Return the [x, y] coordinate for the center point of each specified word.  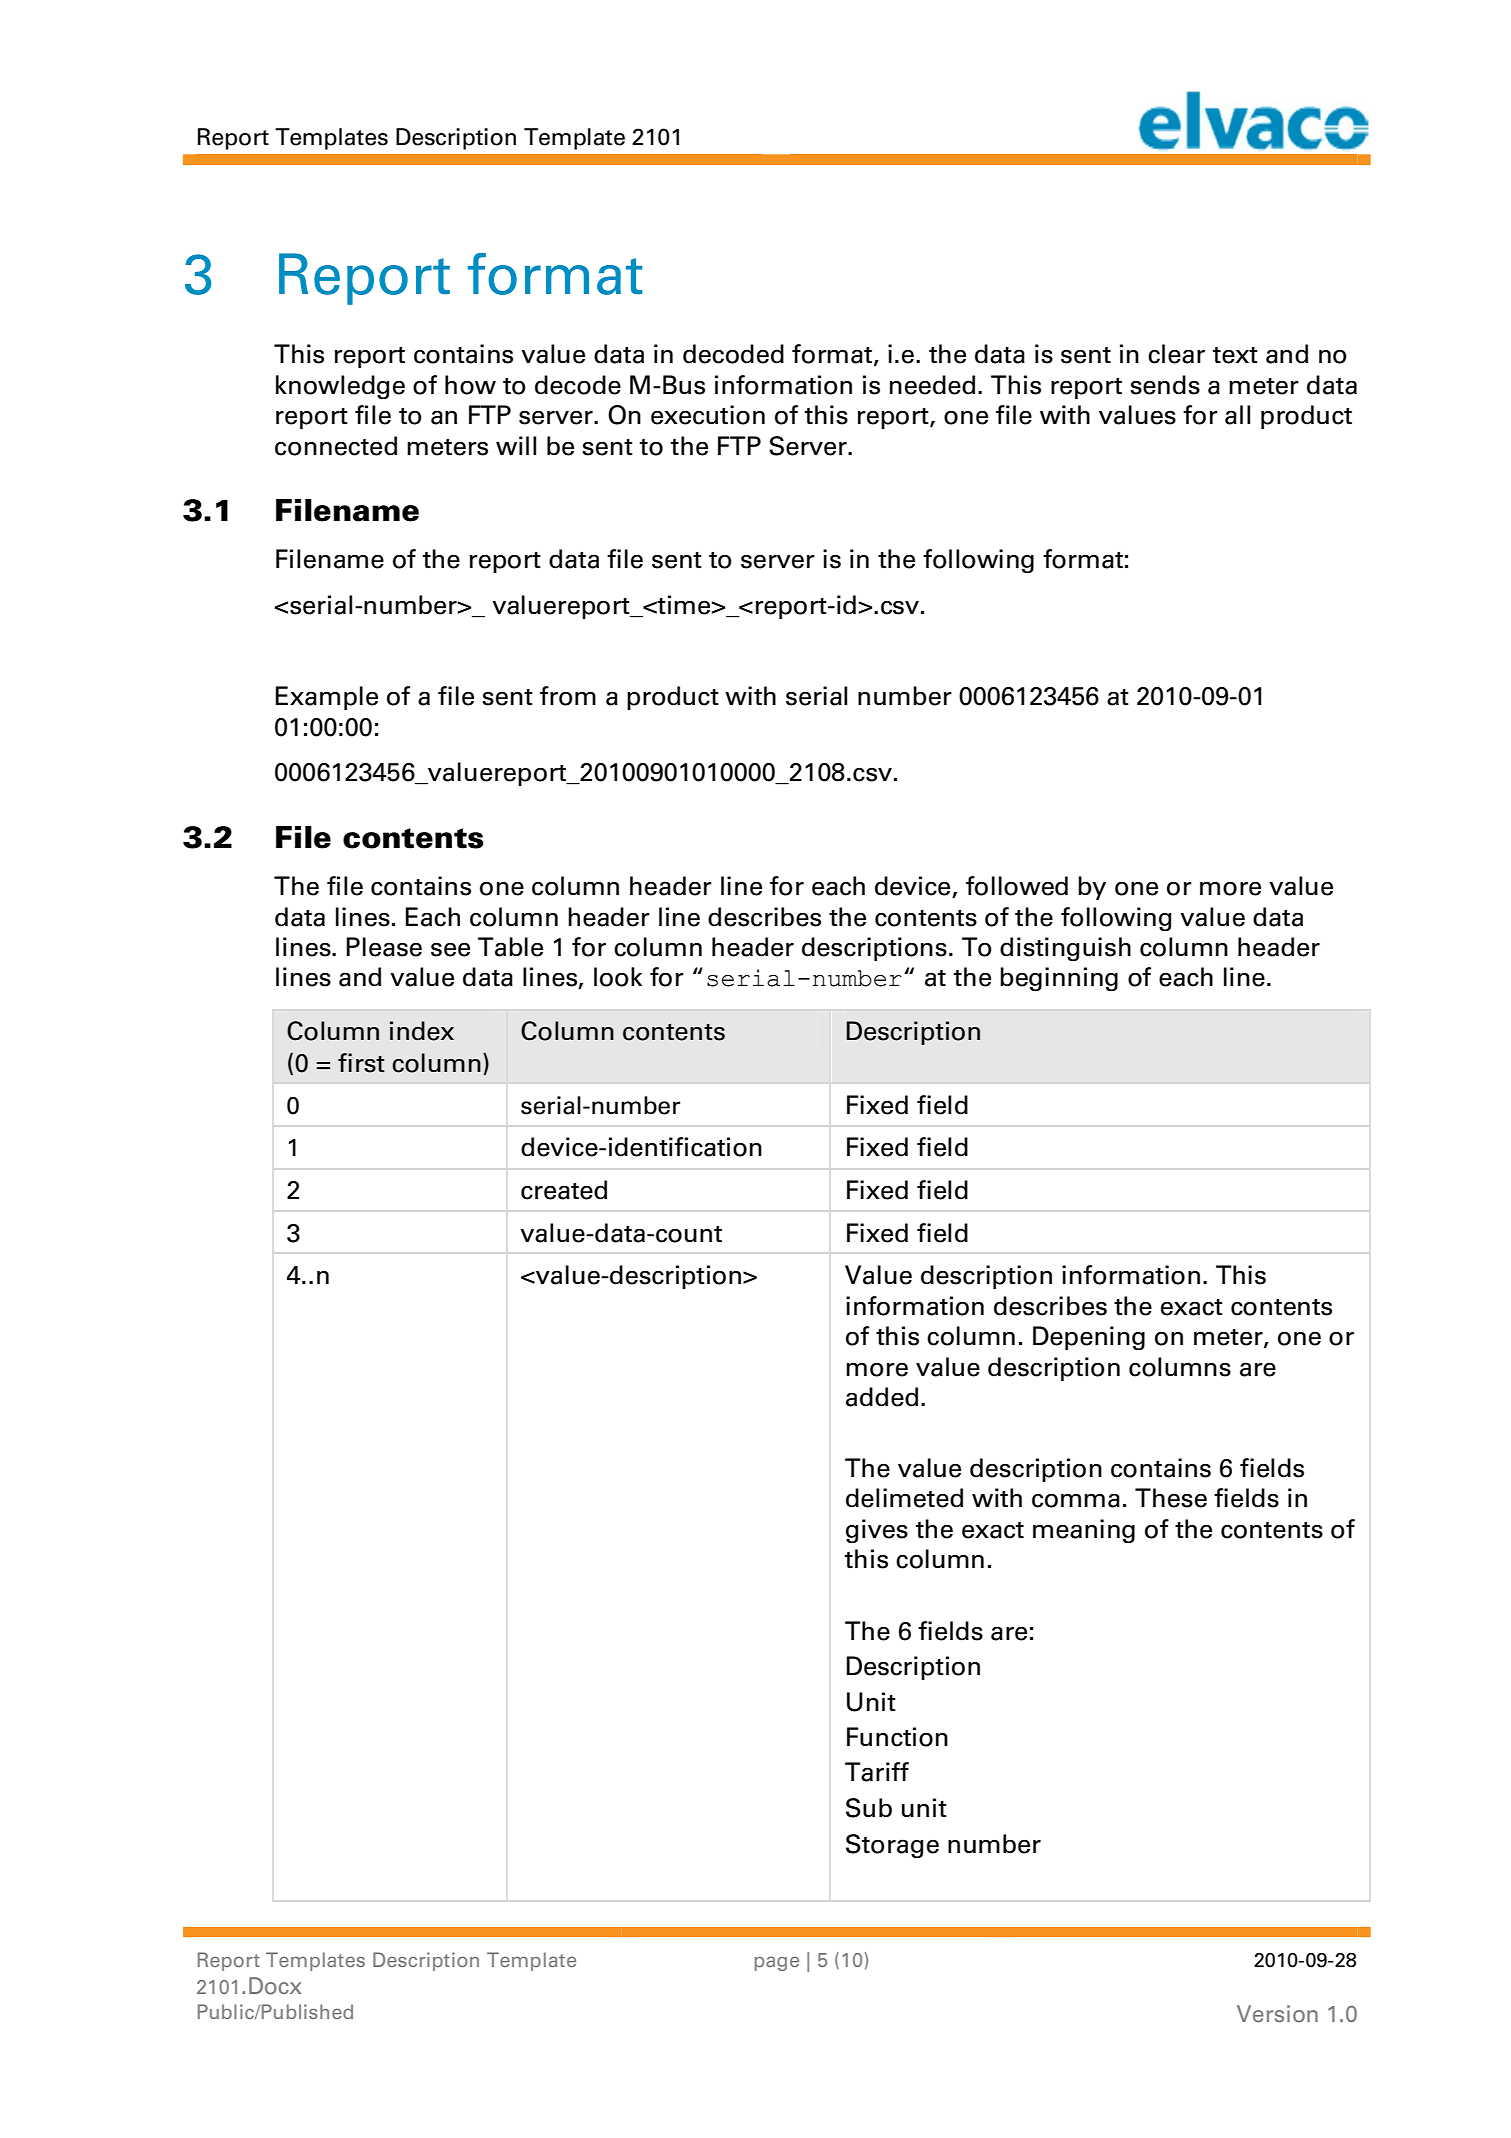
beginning [1059, 979]
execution [708, 415]
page [777, 1964]
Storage [892, 1846]
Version [1277, 2014]
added [882, 1397]
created [564, 1190]
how [470, 385]
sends [1165, 385]
